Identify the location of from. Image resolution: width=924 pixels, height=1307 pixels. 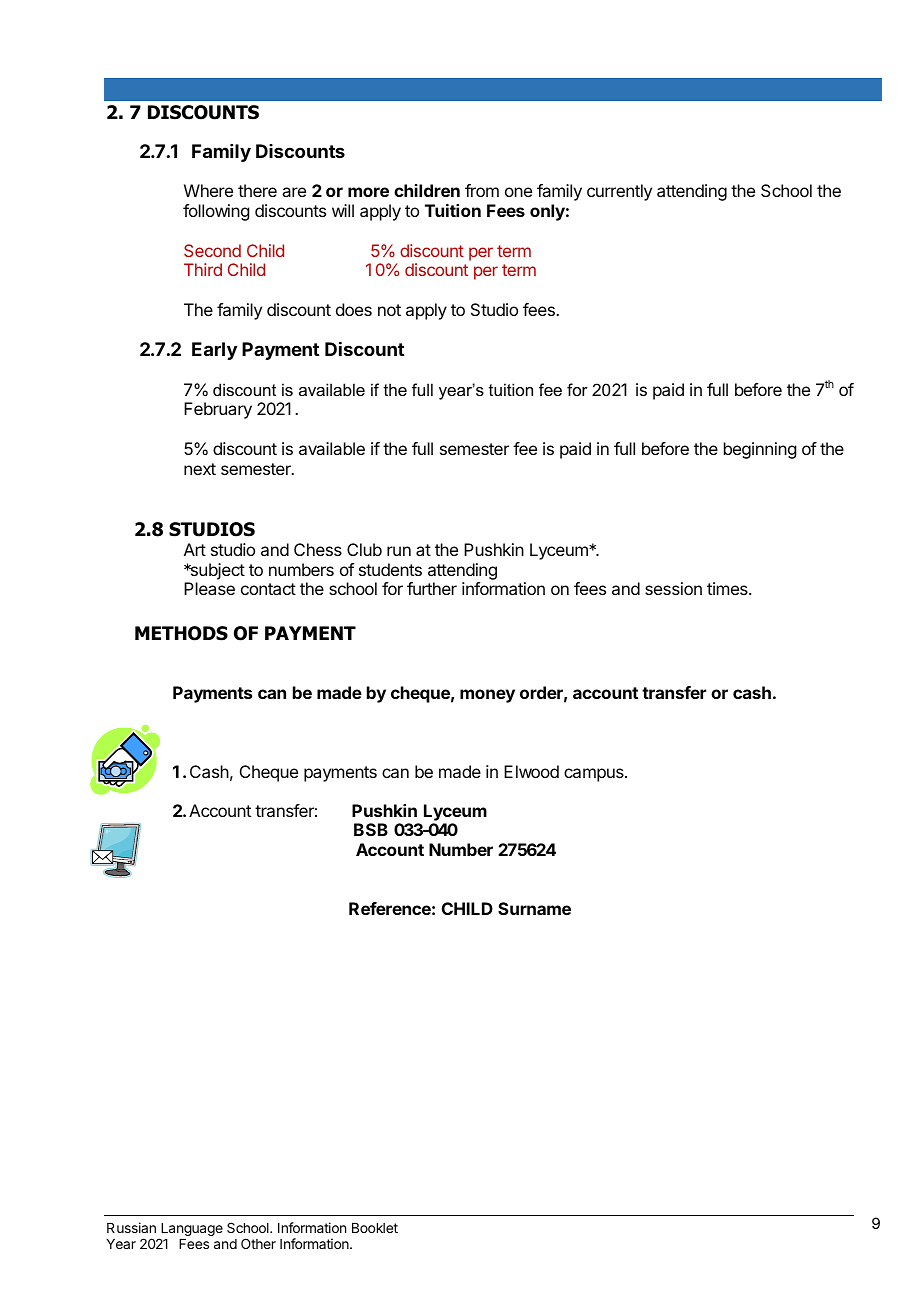
(482, 190).
